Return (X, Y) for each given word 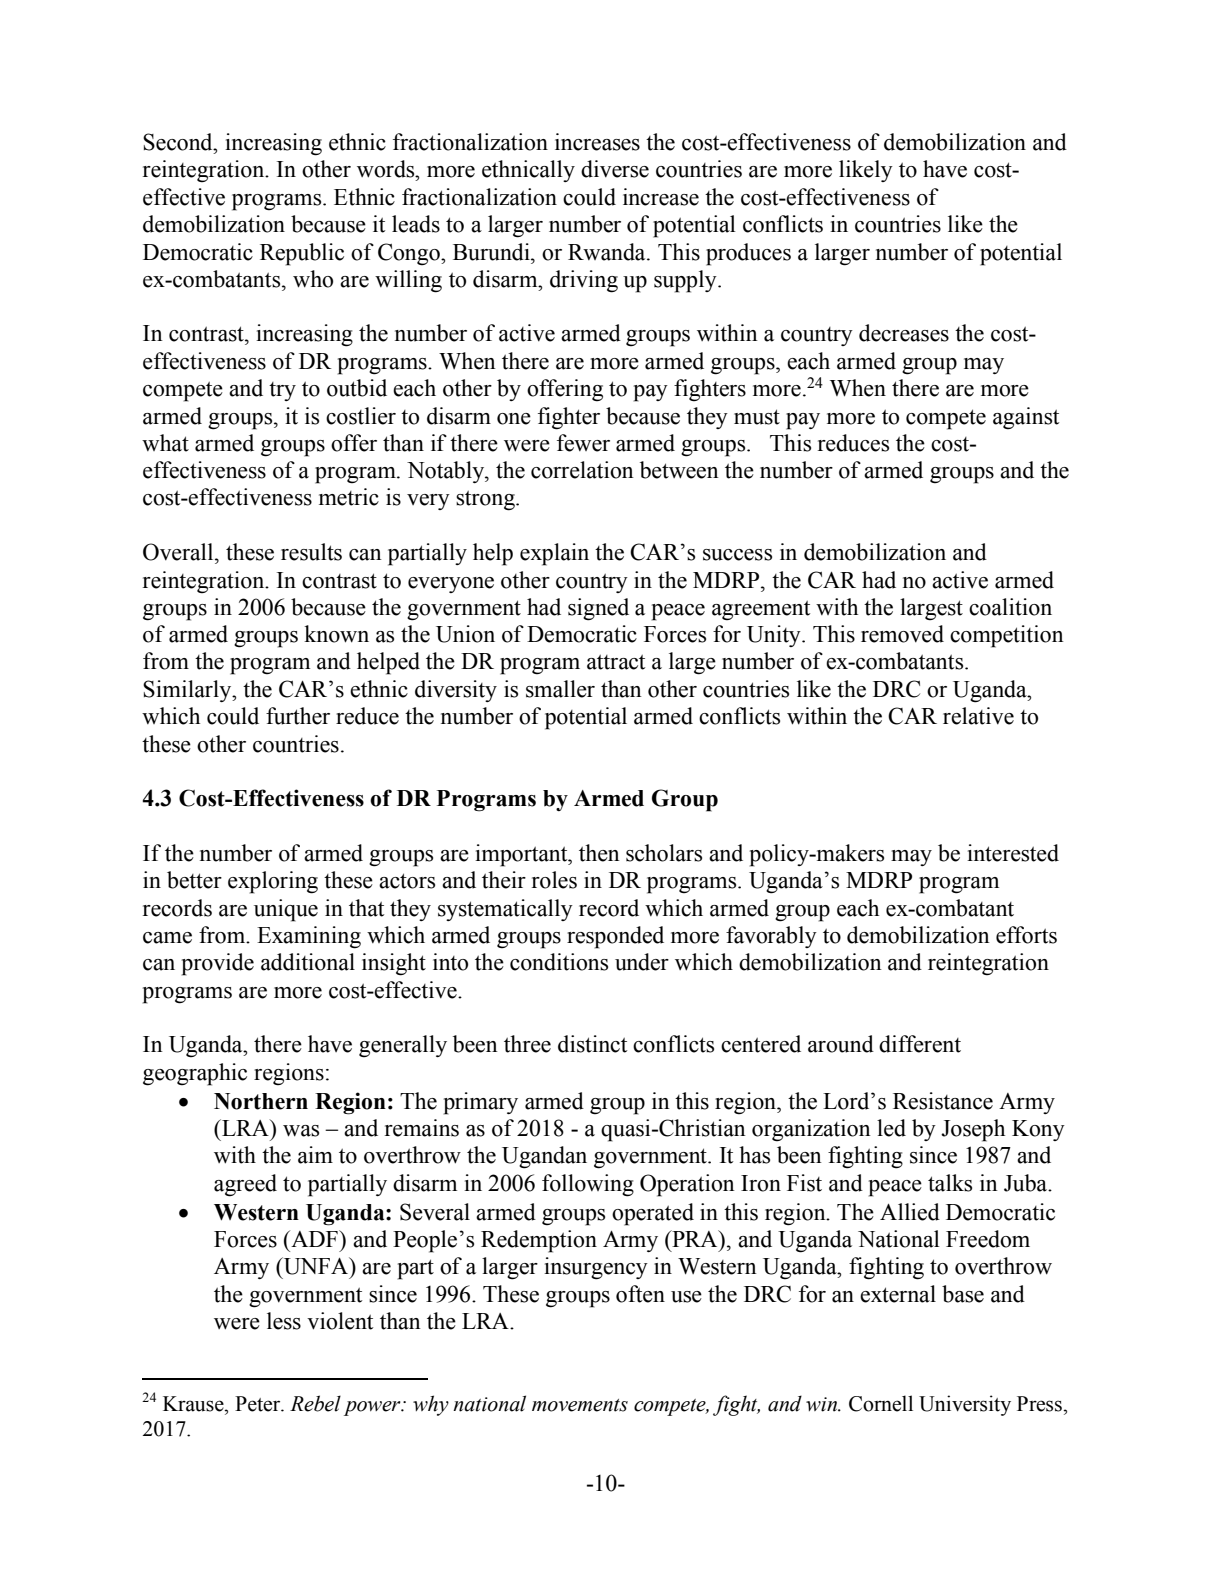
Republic (302, 254)
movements (580, 1405)
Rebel (315, 1403)
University (965, 1405)
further (298, 716)
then (599, 853)
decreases (904, 333)
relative (978, 716)
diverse (615, 169)
